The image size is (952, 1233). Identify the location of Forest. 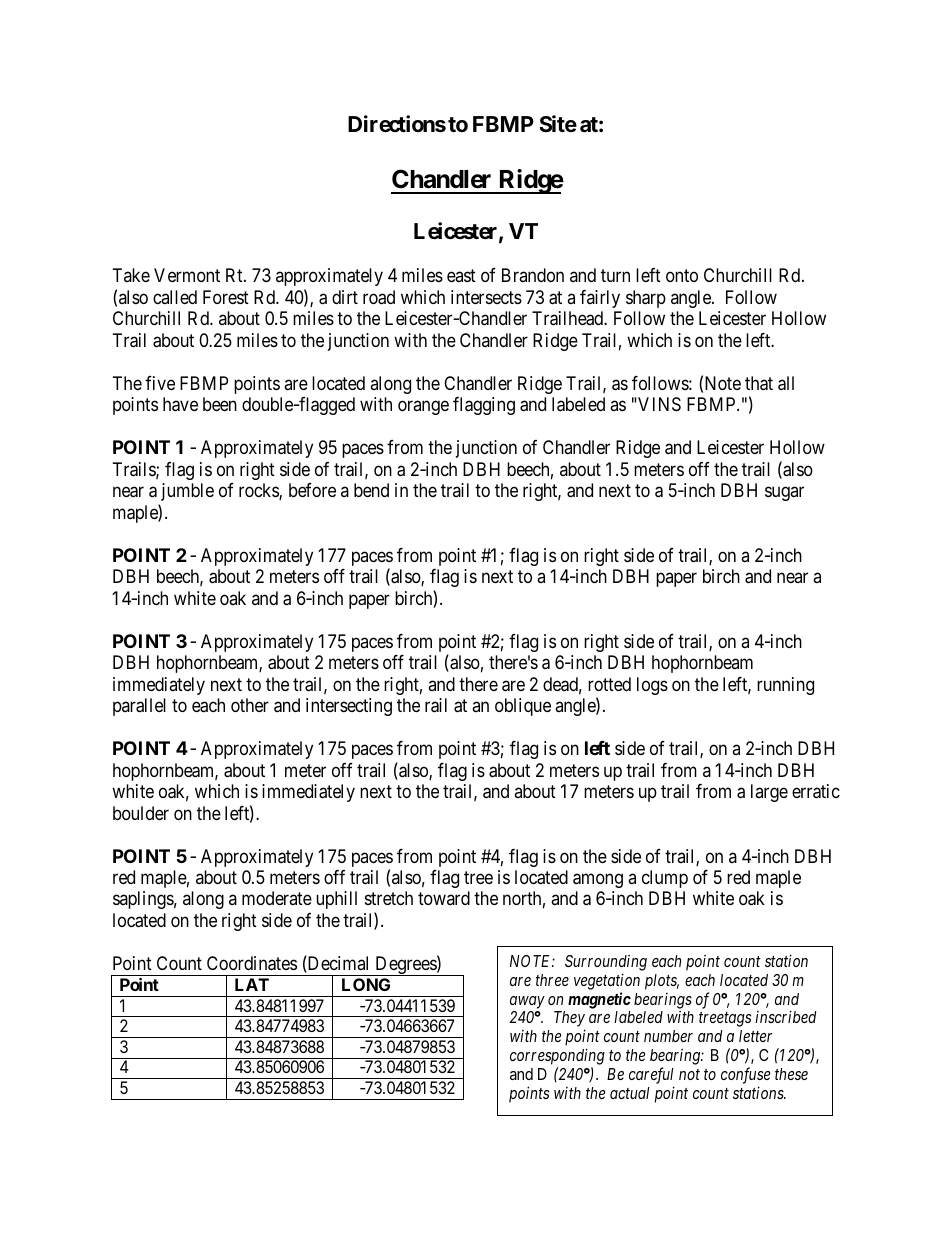
(226, 297).
